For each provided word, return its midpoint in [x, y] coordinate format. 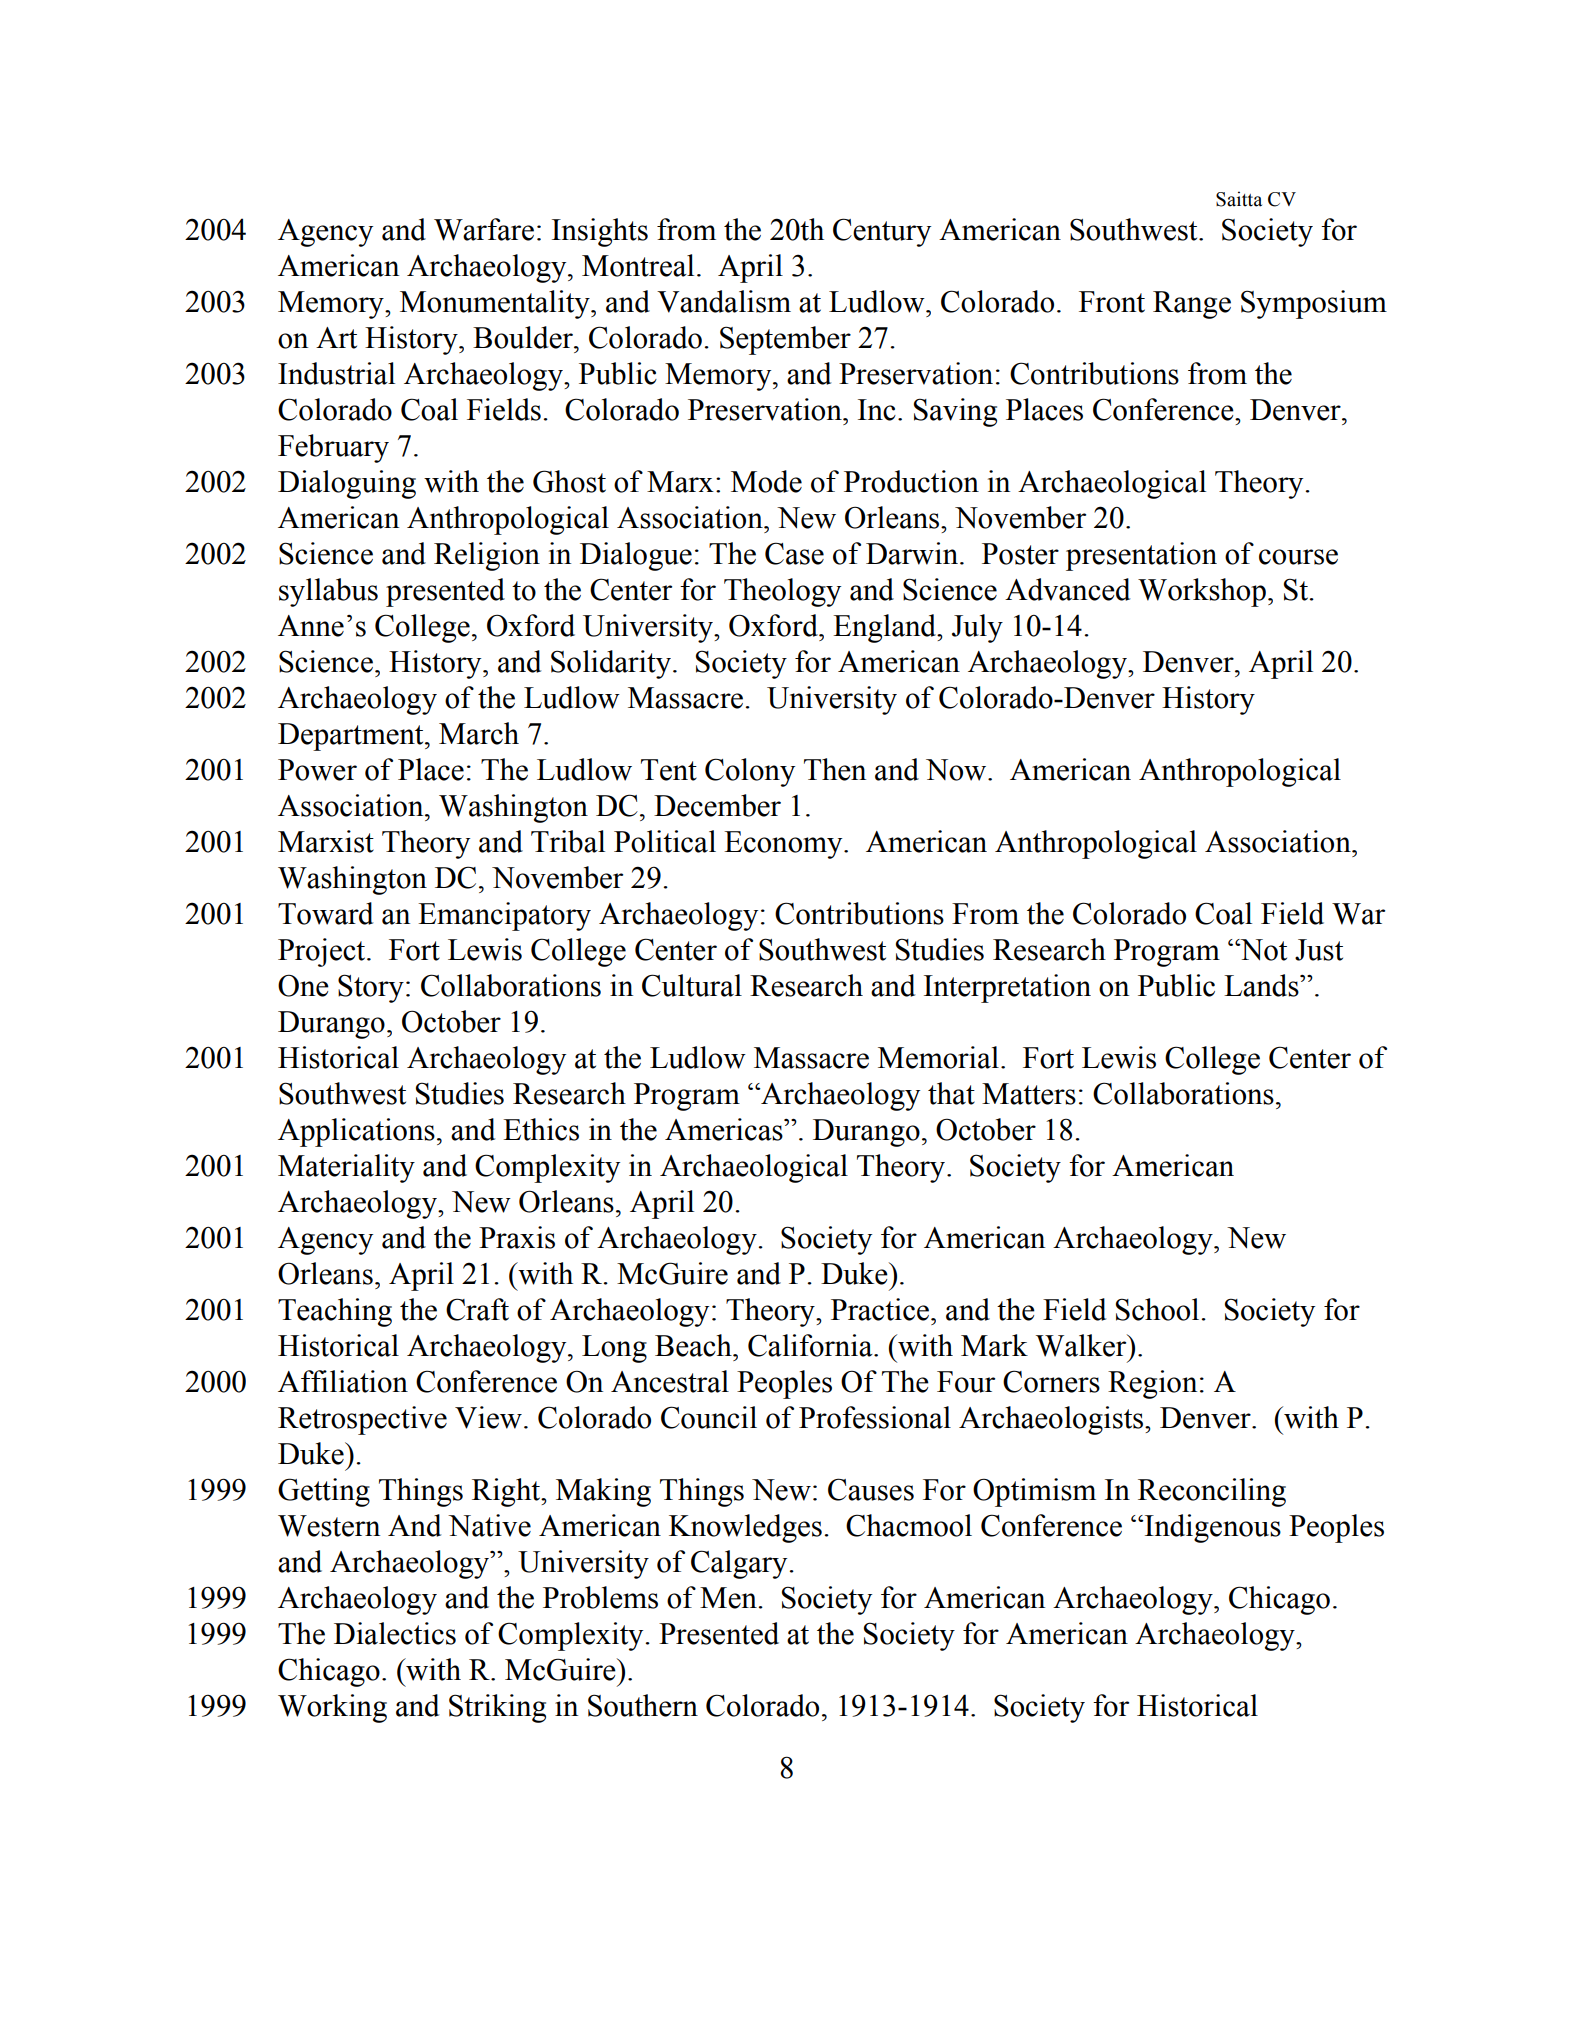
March [479, 733]
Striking [497, 1708]
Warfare [484, 229]
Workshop [1202, 592]
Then [835, 769]
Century [882, 232]
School [1159, 1309]
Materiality [346, 1168]
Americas [725, 1129]
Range [1192, 305]
